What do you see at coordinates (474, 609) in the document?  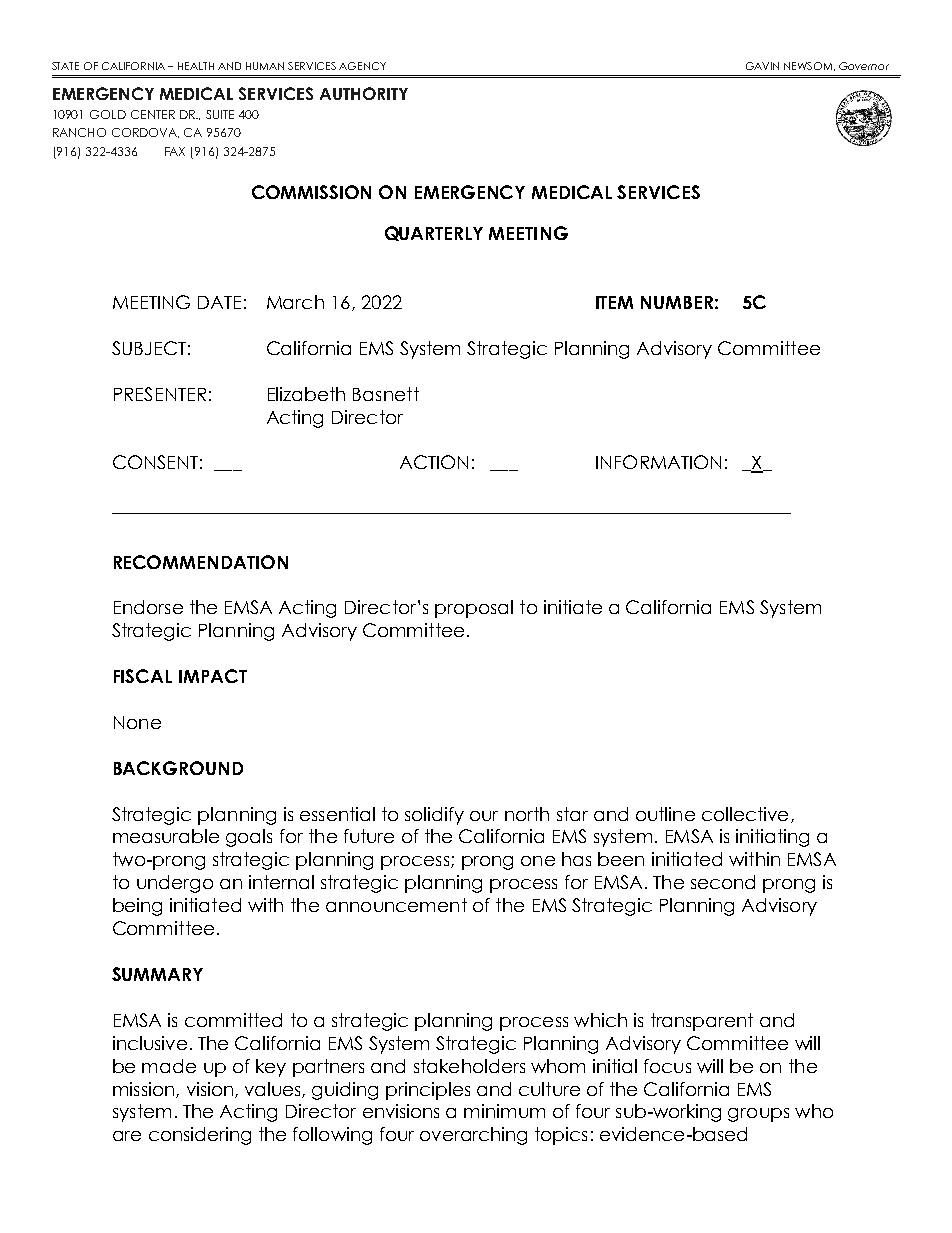 I see `proposal` at bounding box center [474, 609].
